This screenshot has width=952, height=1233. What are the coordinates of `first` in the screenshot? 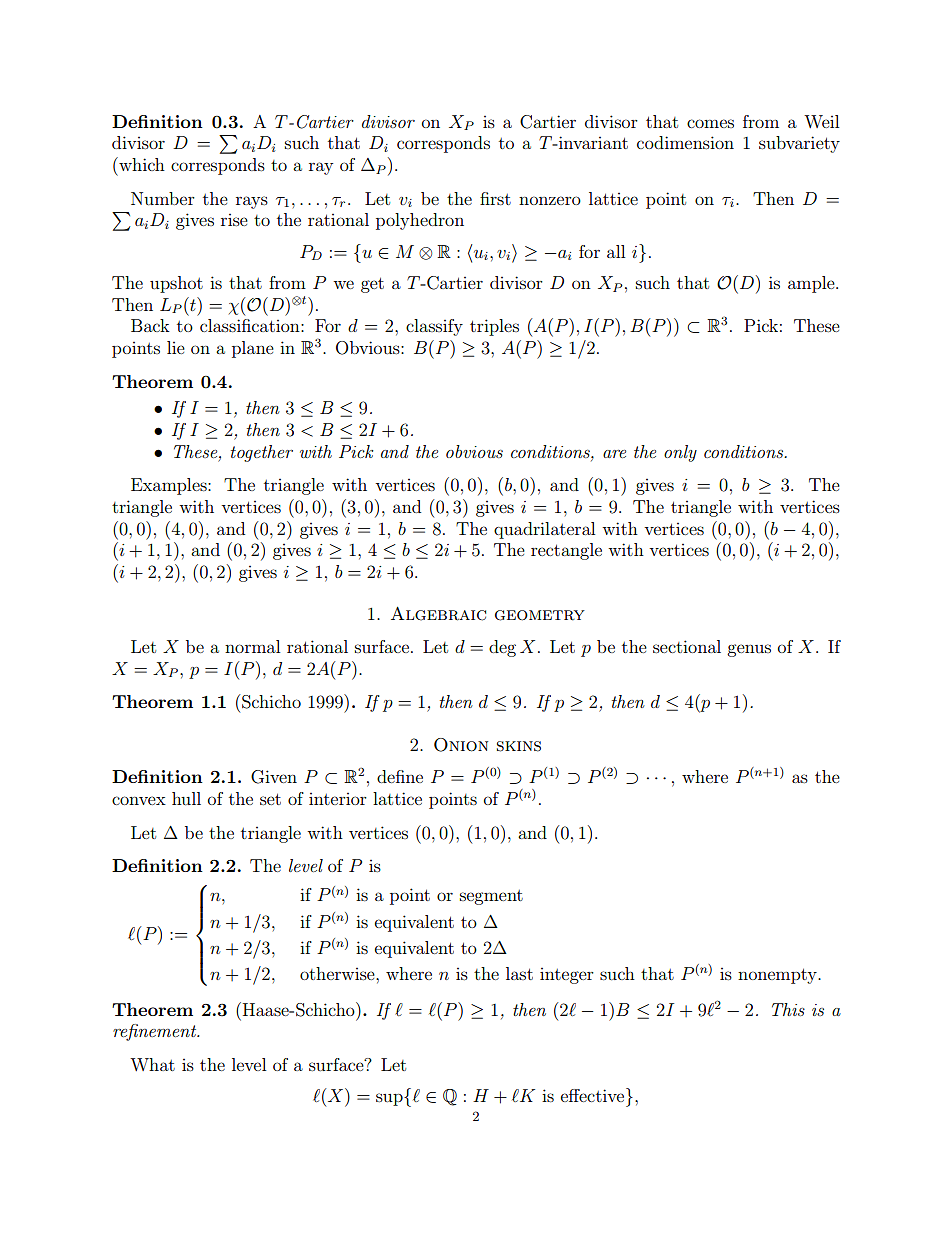 It's located at (495, 198).
